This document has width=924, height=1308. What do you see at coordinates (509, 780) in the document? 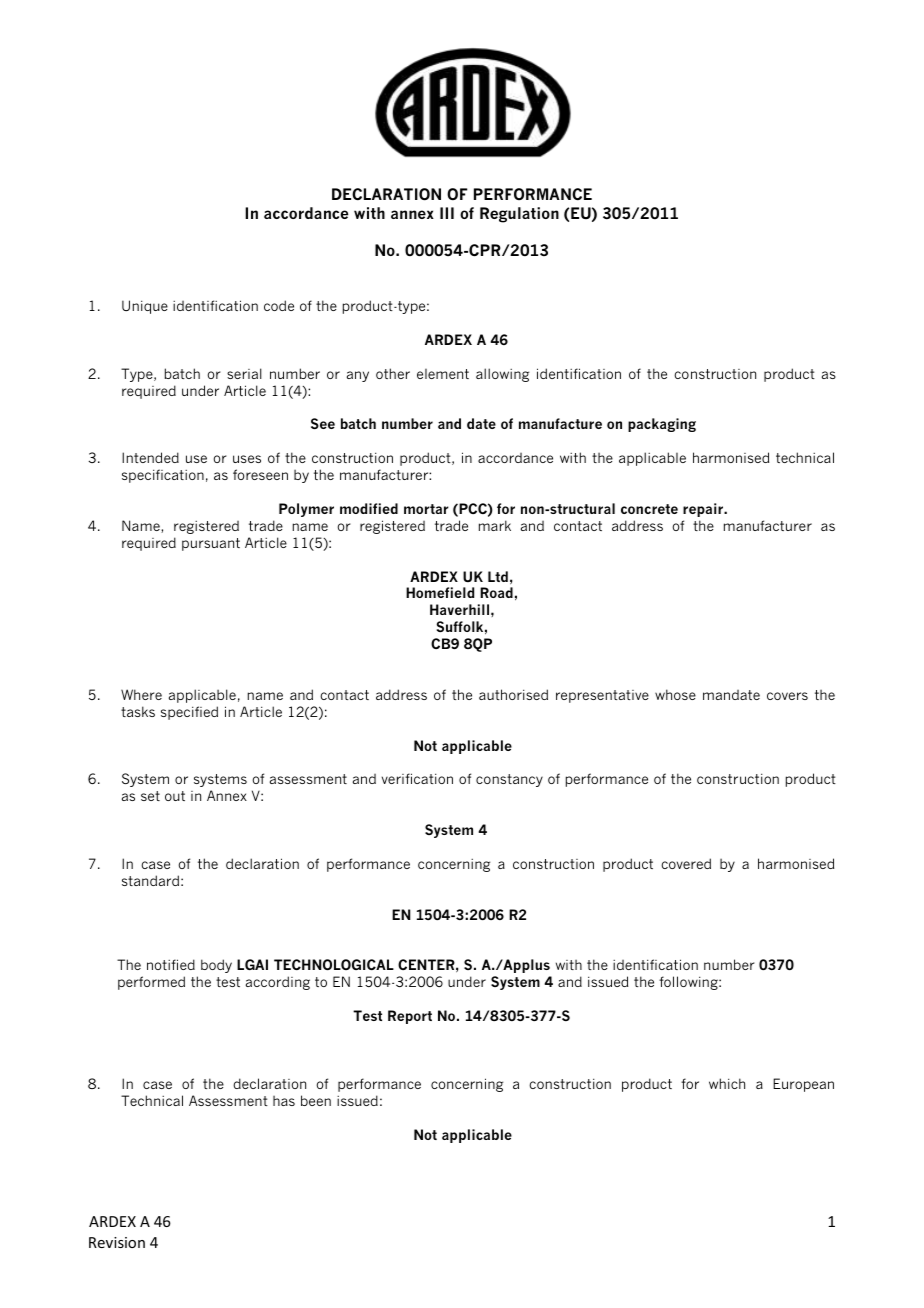
I see `constancy` at bounding box center [509, 780].
